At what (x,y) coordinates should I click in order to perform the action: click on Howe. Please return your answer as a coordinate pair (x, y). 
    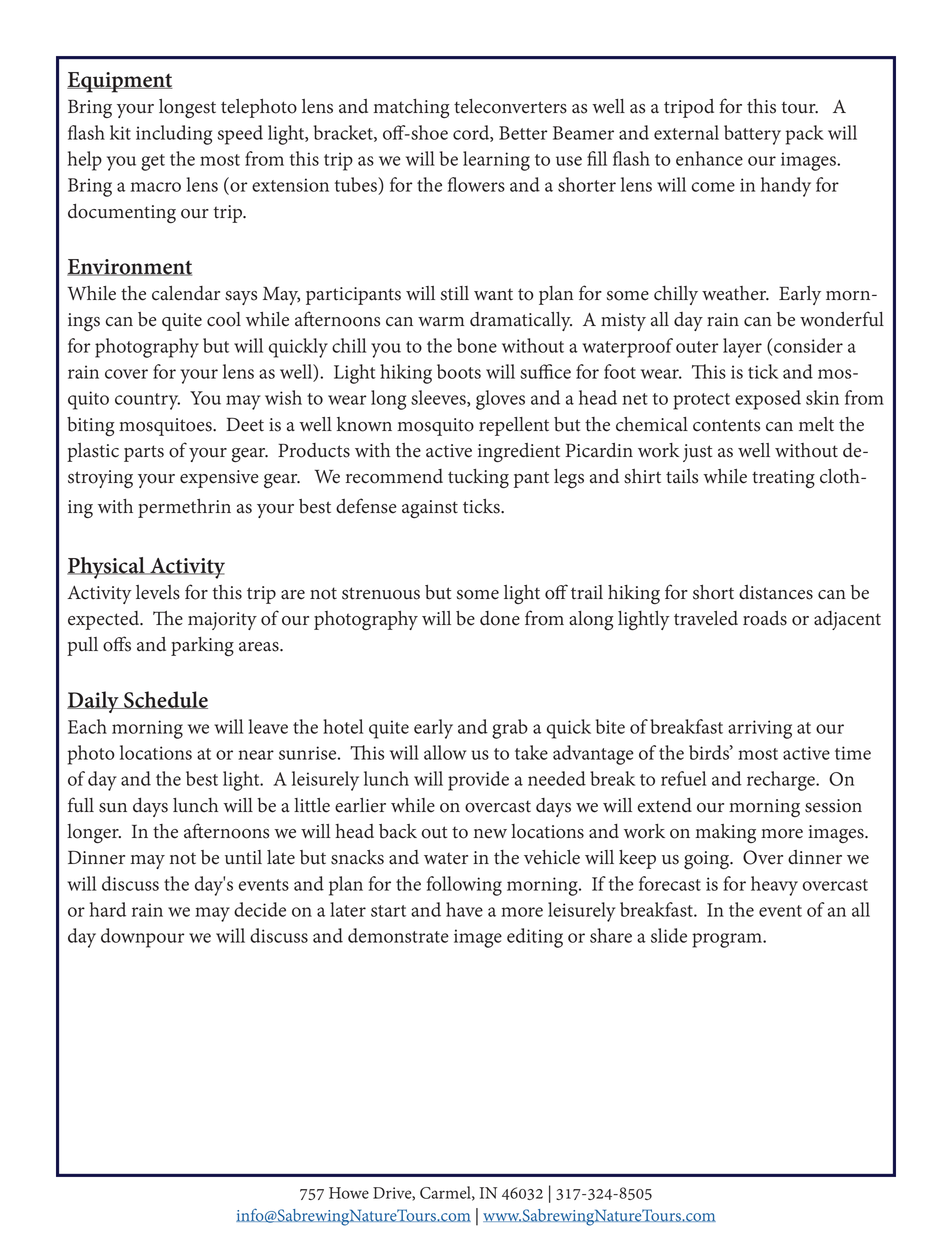
    Looking at the image, I should click on (349, 1193).
